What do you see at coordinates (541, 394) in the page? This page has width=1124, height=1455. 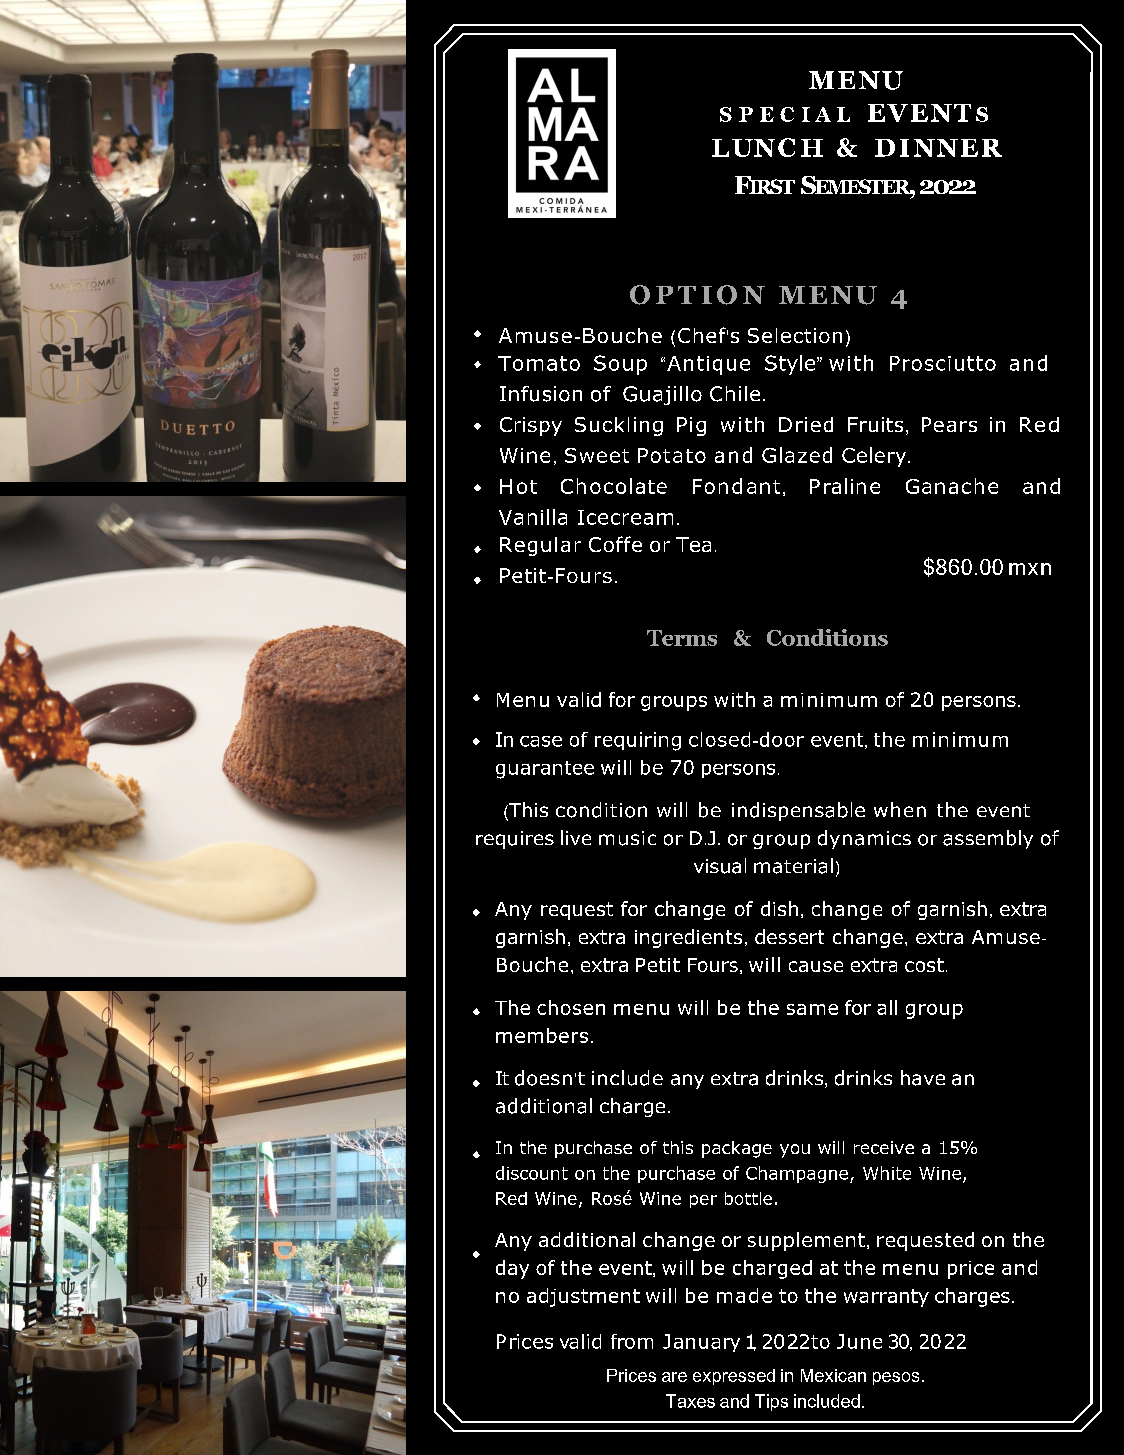 I see `Infusion` at bounding box center [541, 394].
